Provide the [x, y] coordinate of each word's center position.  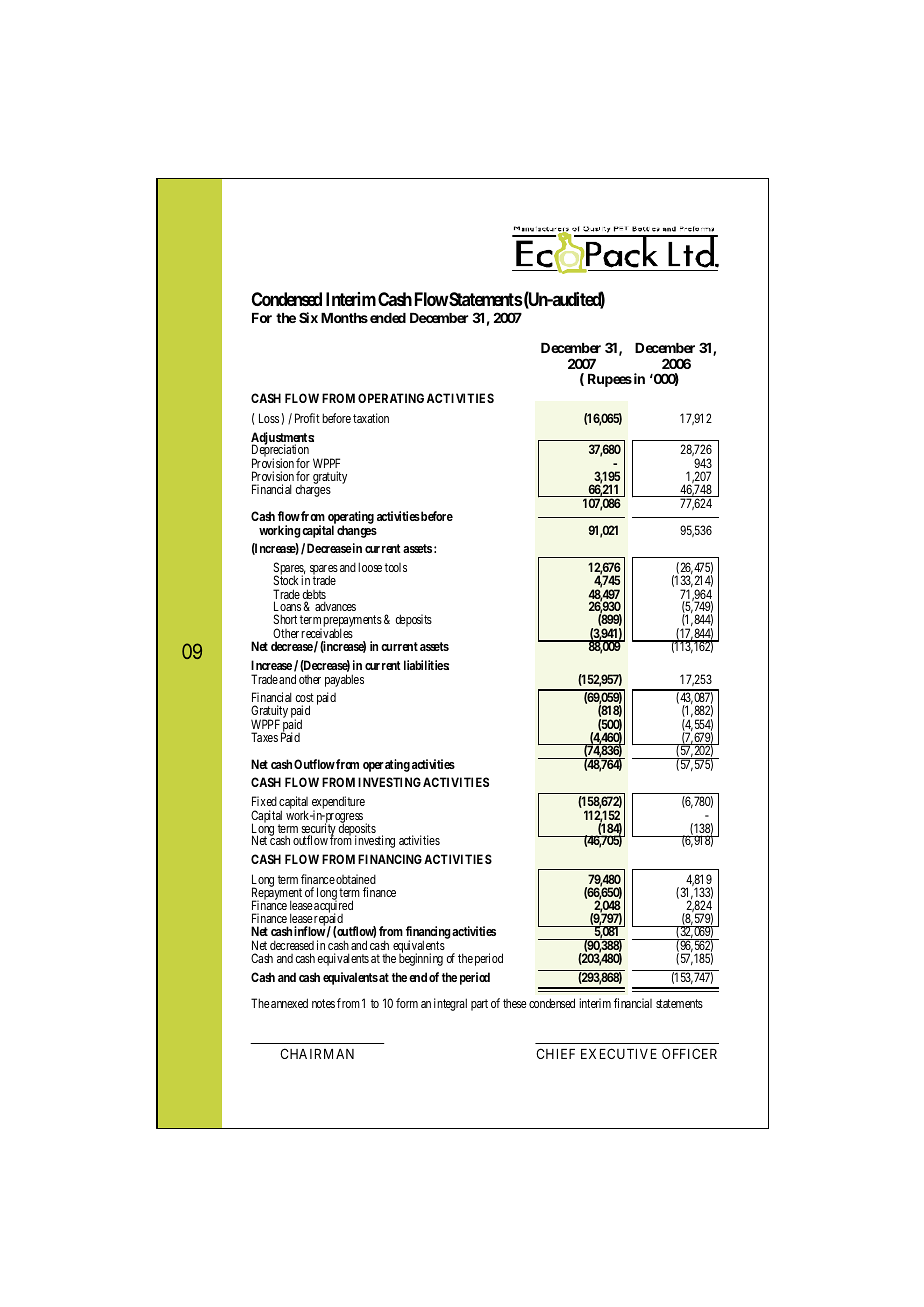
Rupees [610, 380]
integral [450, 1004]
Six [308, 317]
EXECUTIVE [619, 1053]
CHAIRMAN [317, 1053]
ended [388, 318]
